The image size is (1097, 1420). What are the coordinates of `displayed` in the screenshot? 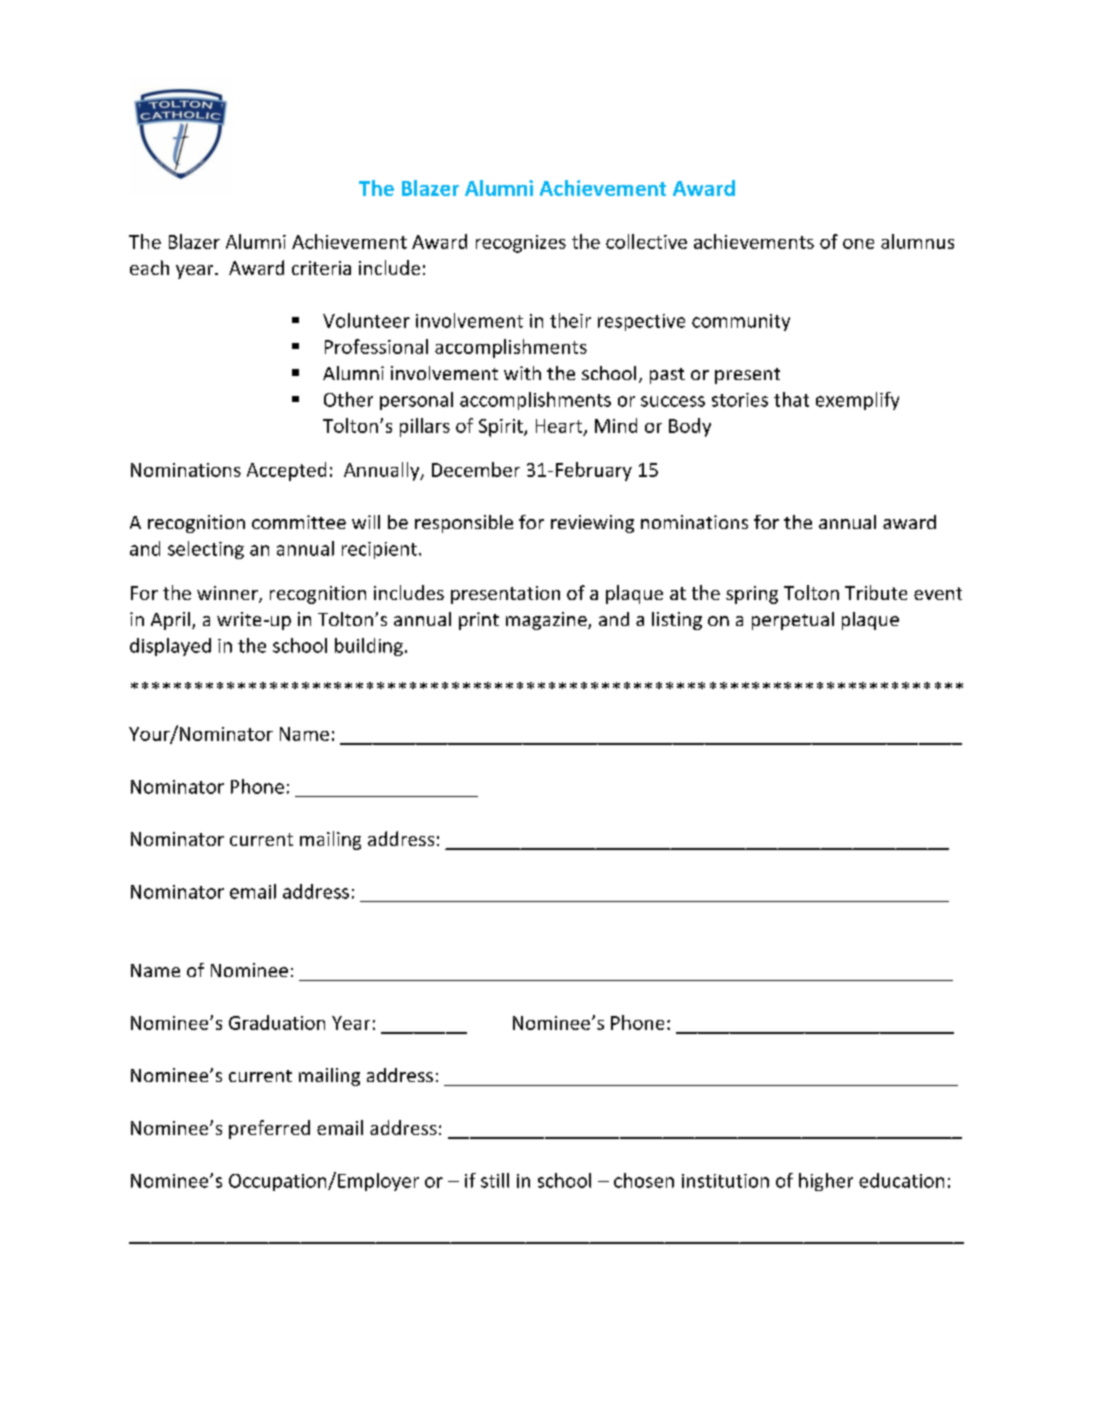 It's located at (170, 647).
